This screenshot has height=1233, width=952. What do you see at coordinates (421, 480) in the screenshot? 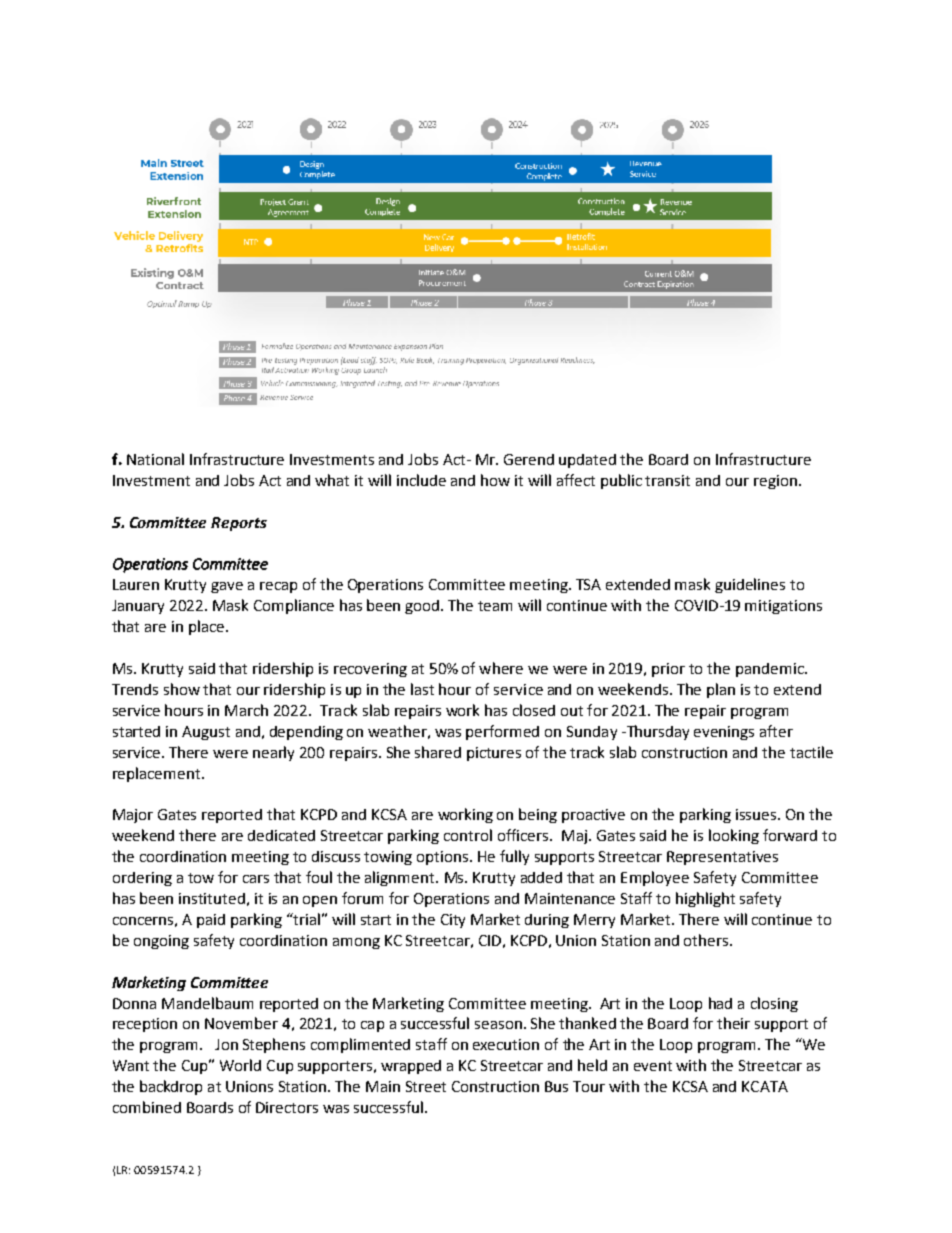
I see `include` at bounding box center [421, 480].
